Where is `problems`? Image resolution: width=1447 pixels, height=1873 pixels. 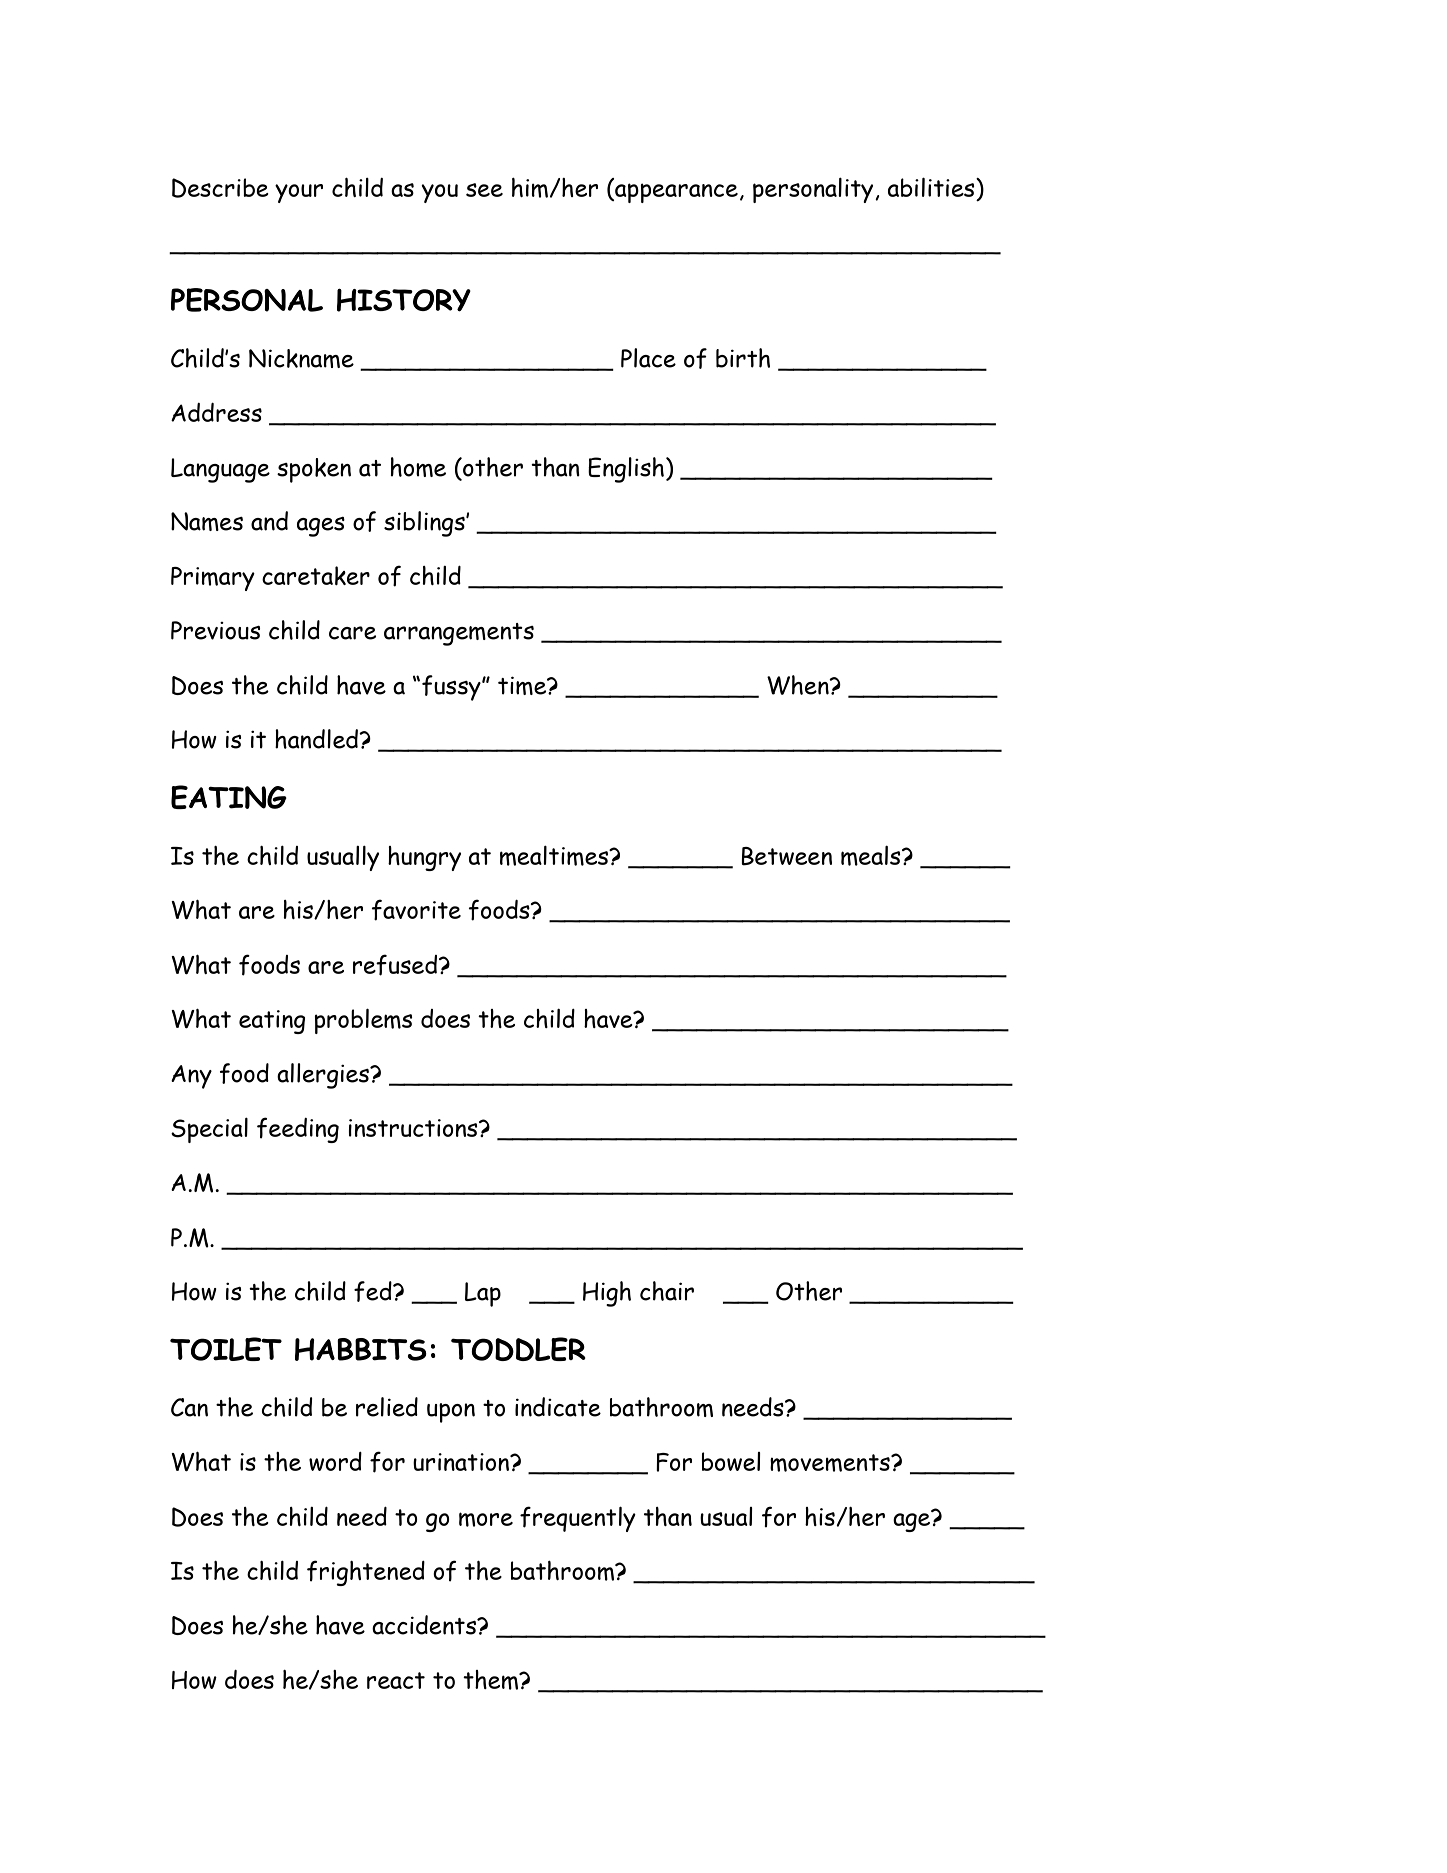
problems is located at coordinates (363, 1021).
